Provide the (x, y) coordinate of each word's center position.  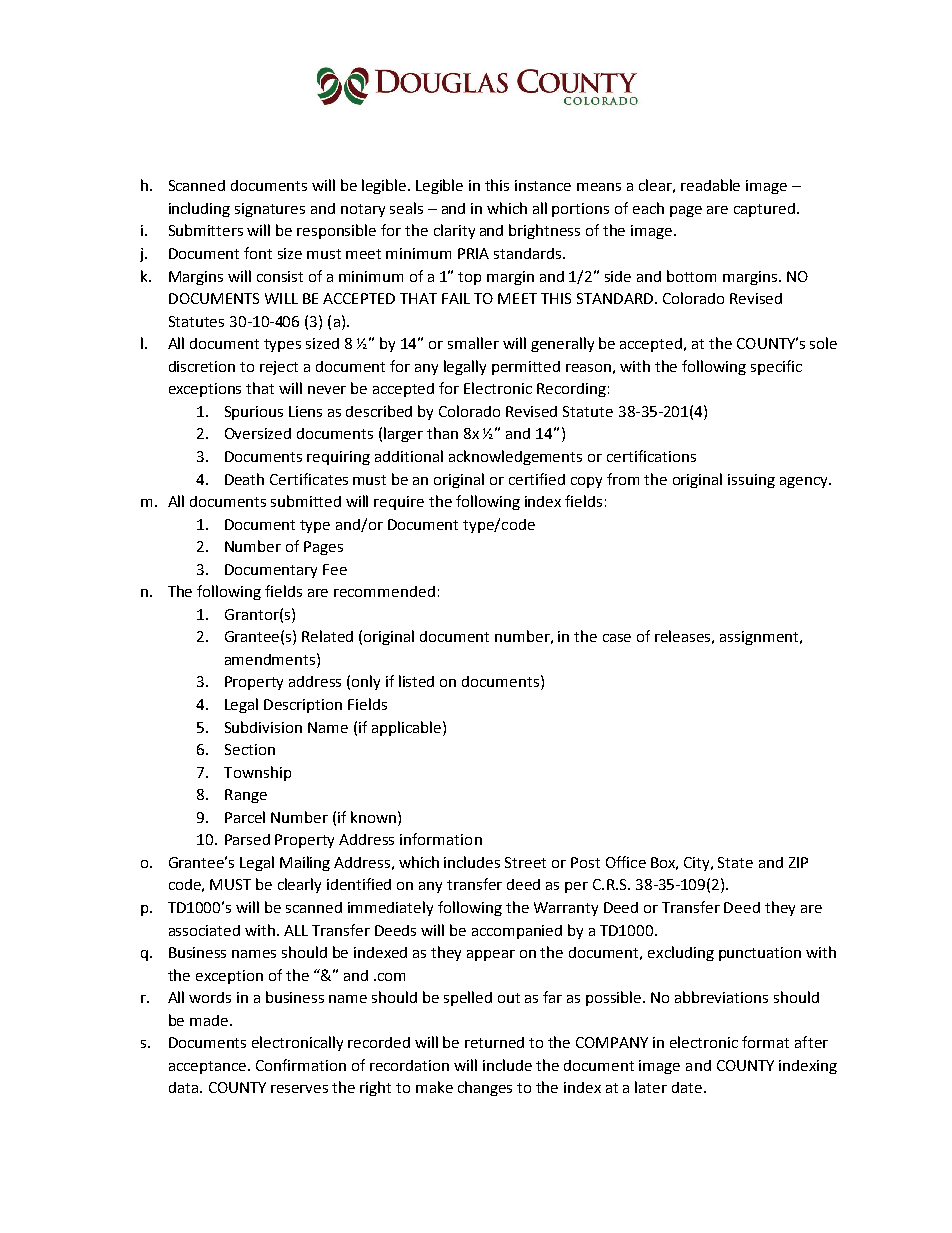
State (735, 862)
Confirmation (301, 1065)
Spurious (254, 413)
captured (766, 210)
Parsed (247, 839)
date (687, 1087)
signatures (270, 210)
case (617, 638)
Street (525, 862)
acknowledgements (515, 457)
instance (543, 185)
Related (327, 636)
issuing (751, 481)
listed (416, 681)
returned (494, 1042)
